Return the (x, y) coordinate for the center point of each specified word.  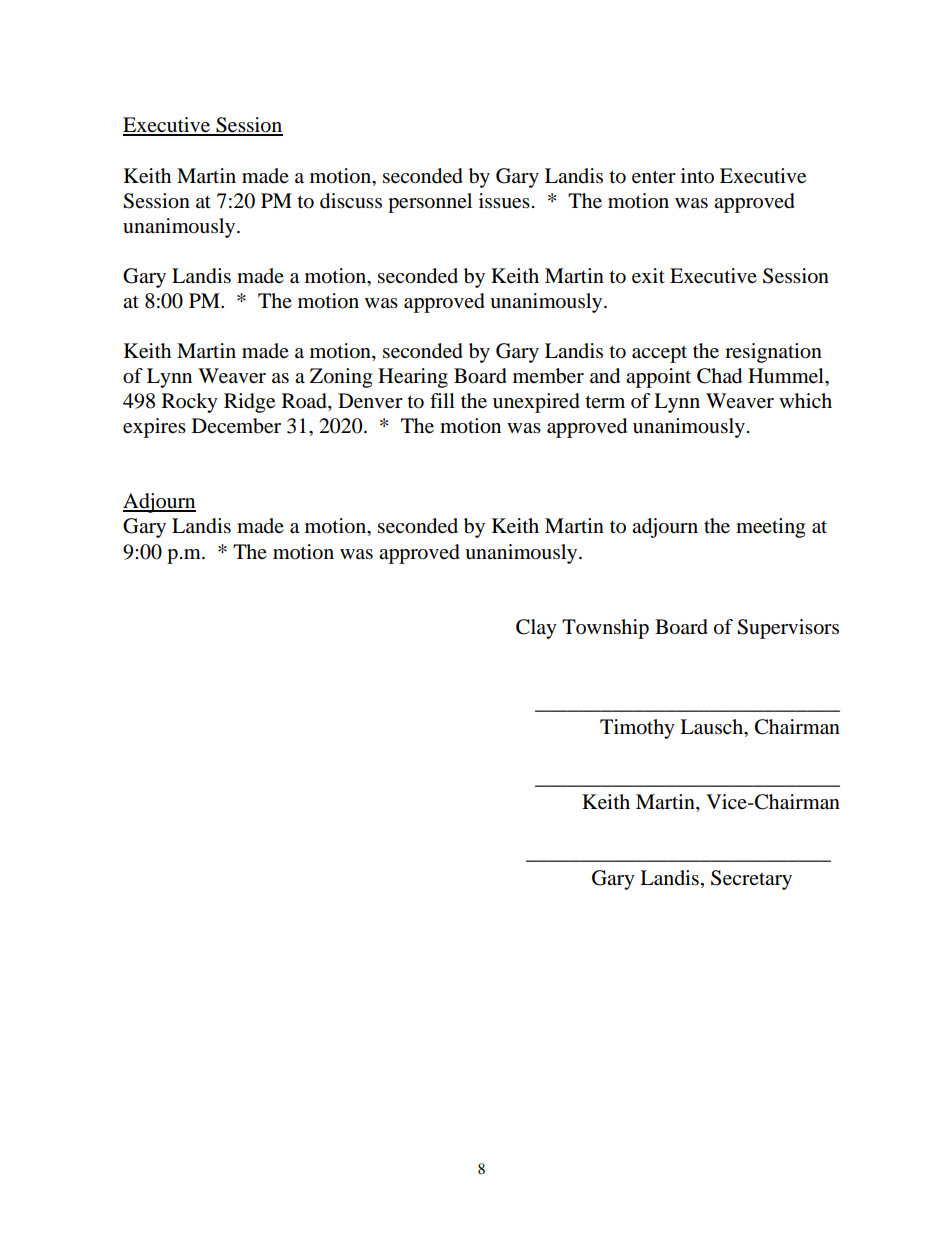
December (236, 426)
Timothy (637, 729)
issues (504, 201)
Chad (719, 376)
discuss (351, 201)
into (697, 176)
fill (442, 400)
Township (605, 629)
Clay (536, 629)
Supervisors (788, 629)
